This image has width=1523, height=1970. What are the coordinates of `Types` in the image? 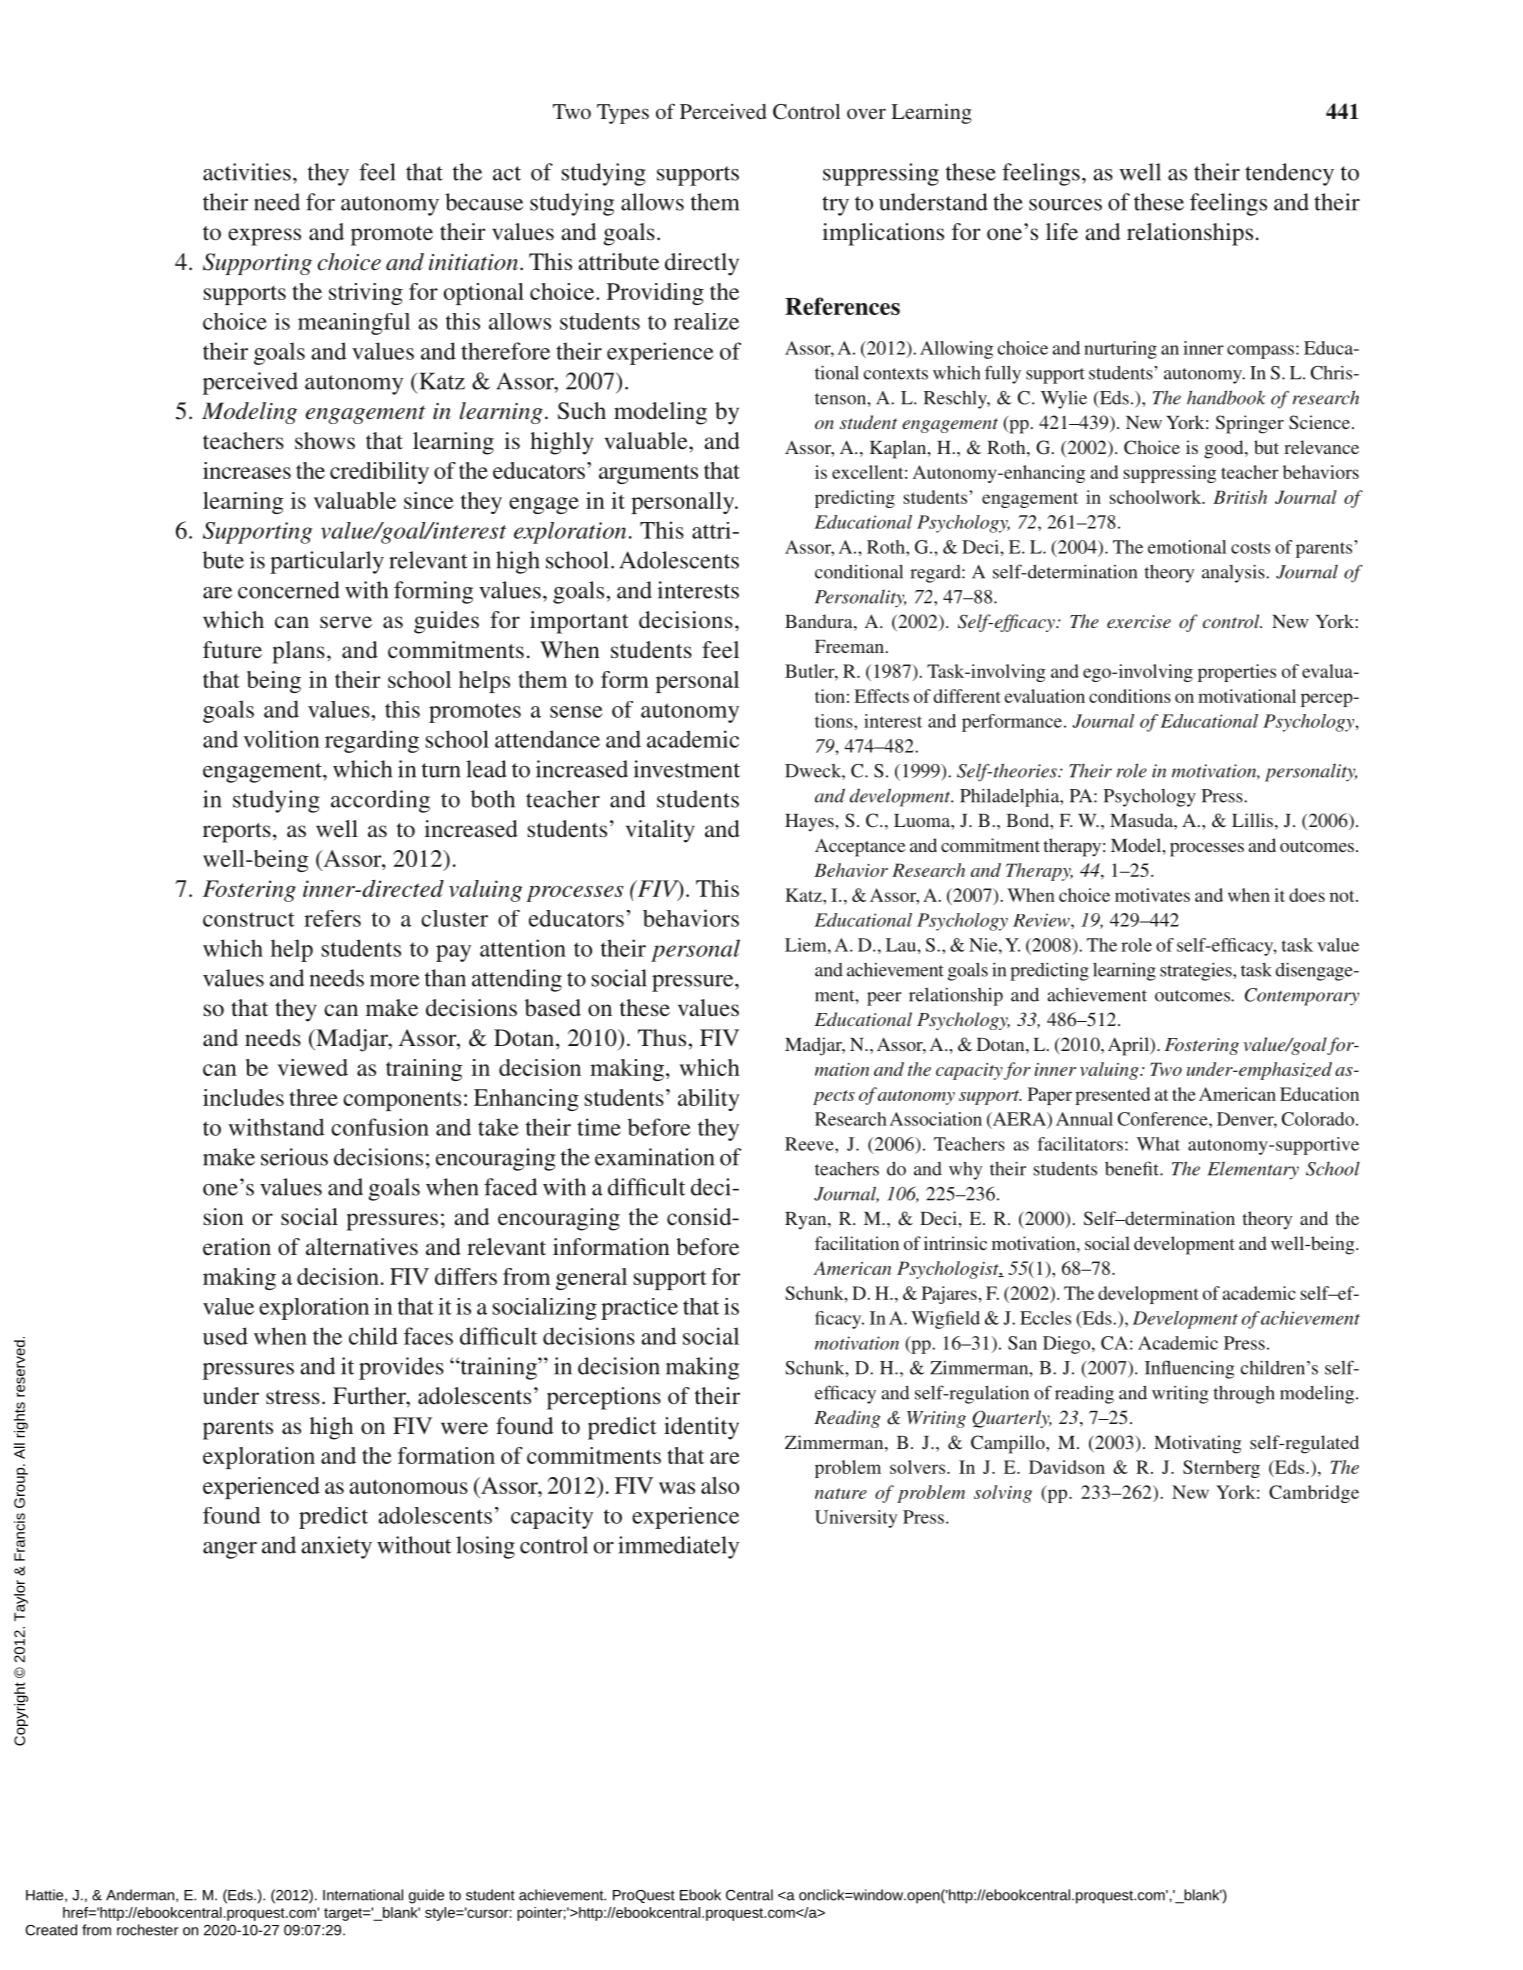 It's located at (623, 114).
